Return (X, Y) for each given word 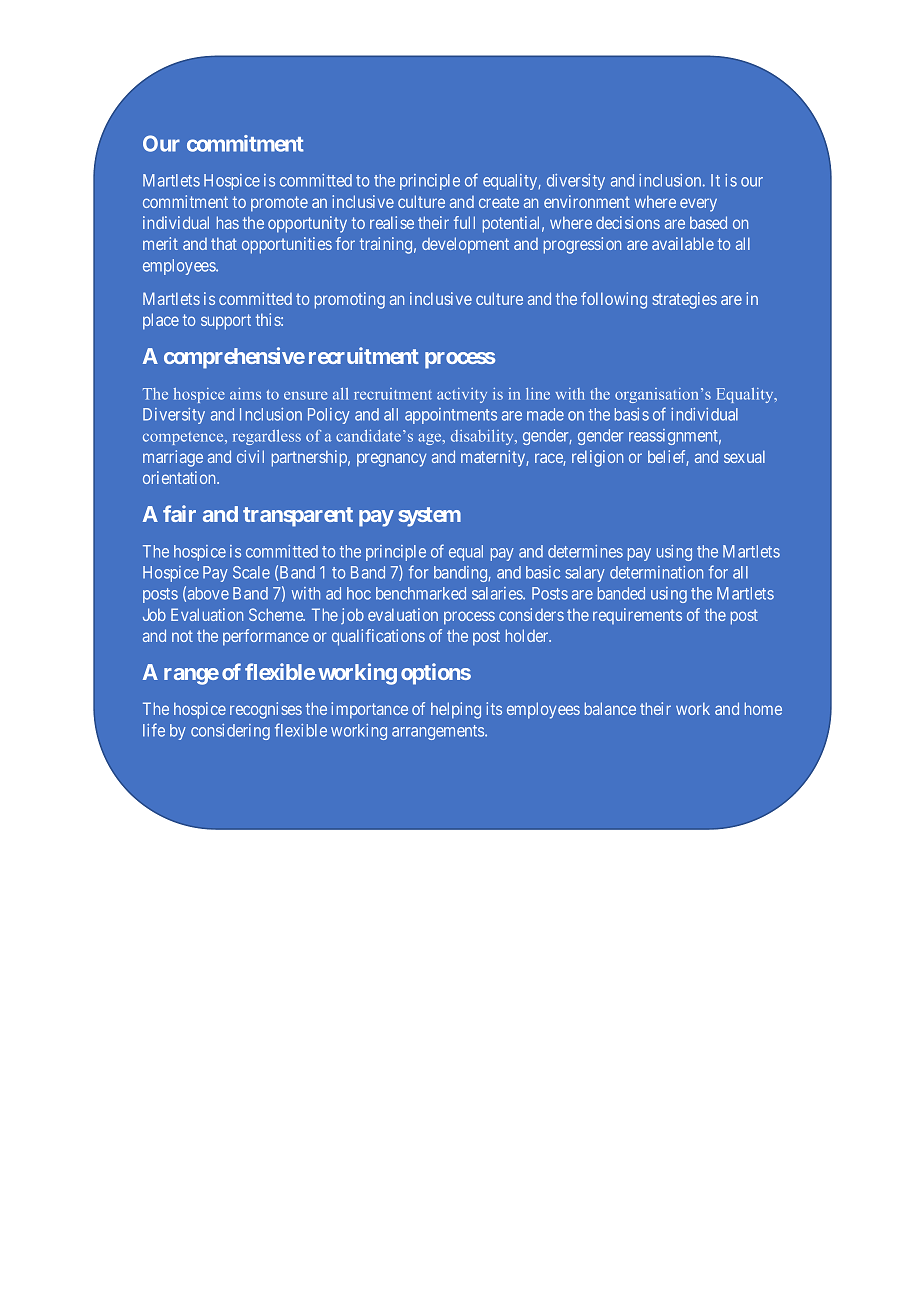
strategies (684, 300)
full (464, 222)
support (226, 322)
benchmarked (421, 593)
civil (250, 456)
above (208, 593)
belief (668, 458)
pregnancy (391, 460)
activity (462, 395)
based (708, 222)
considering (230, 732)
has (228, 222)
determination (656, 572)
